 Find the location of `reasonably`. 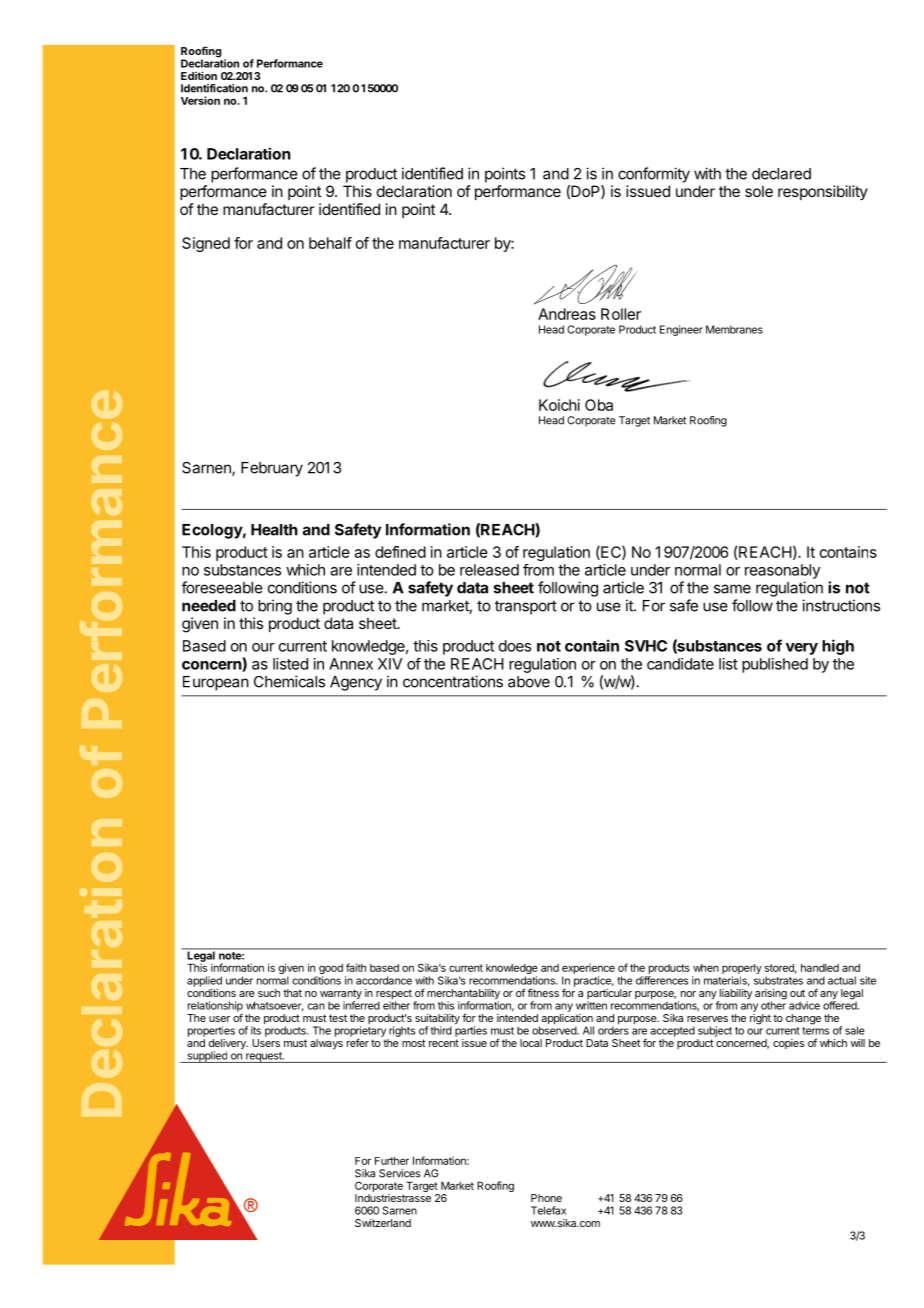

reasonably is located at coordinates (782, 571).
